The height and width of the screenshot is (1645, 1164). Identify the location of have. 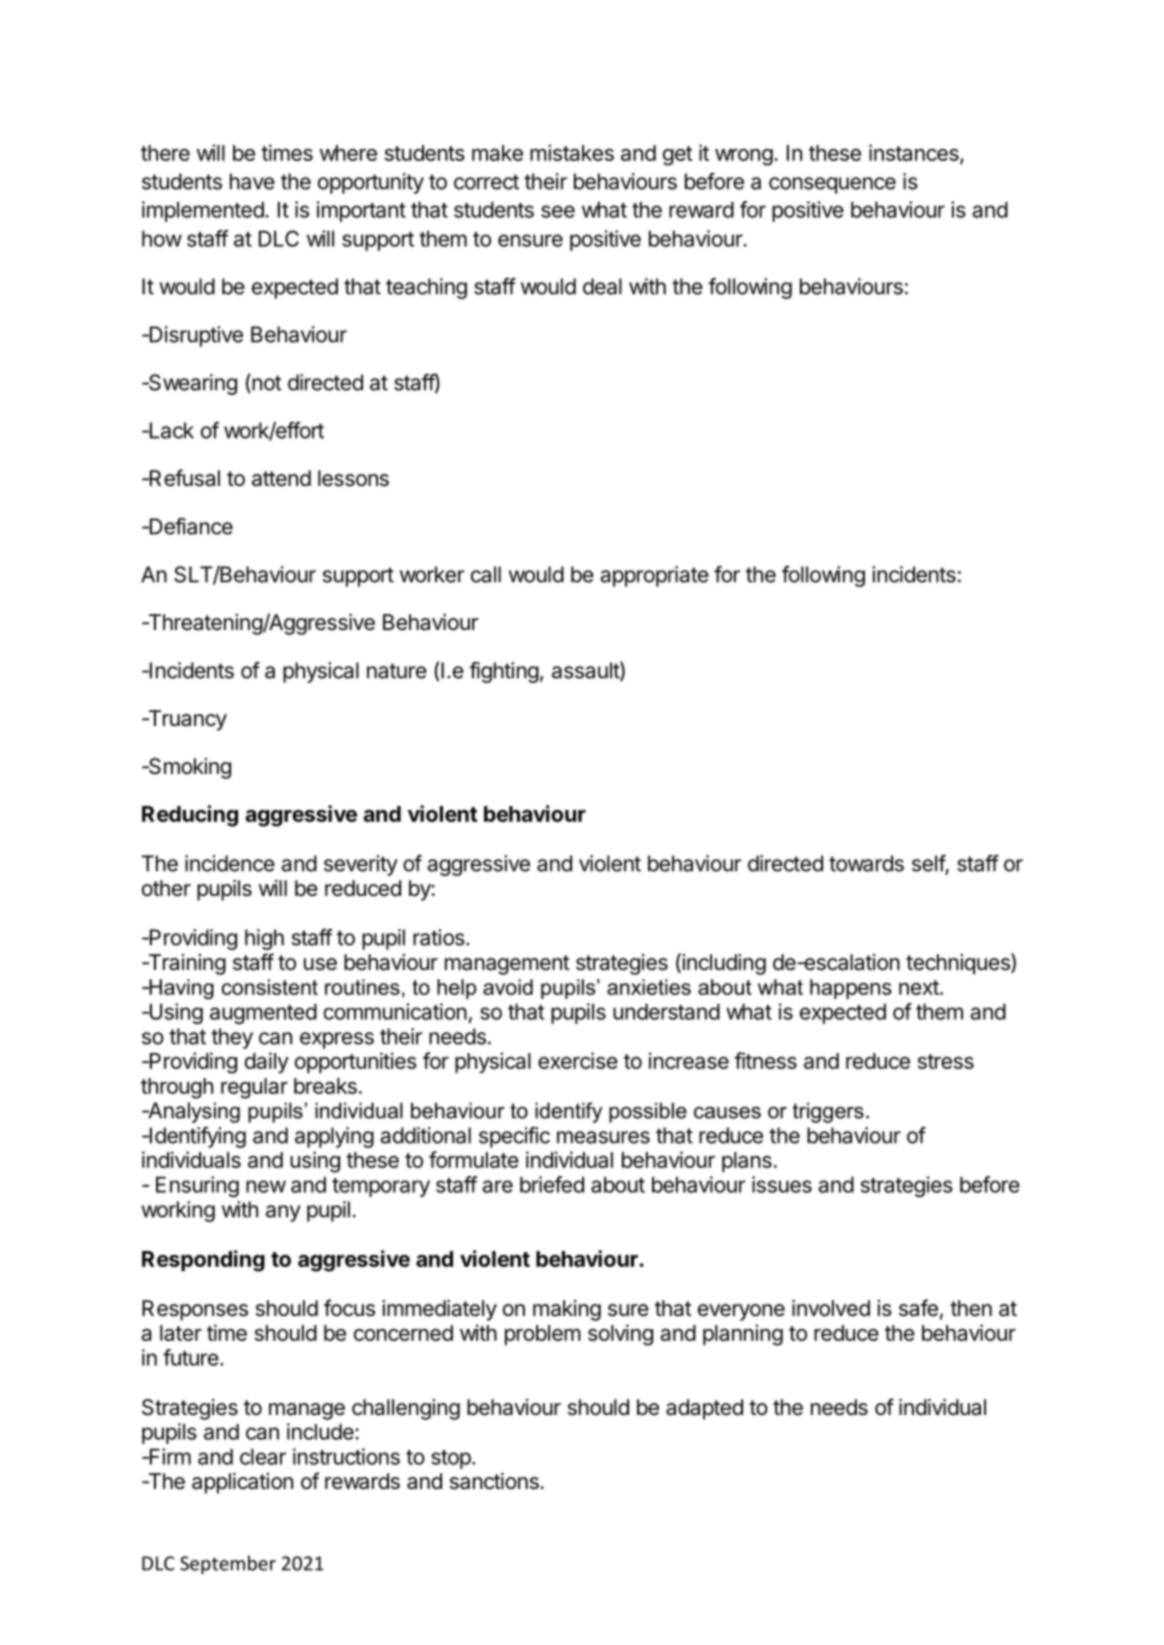
(252, 181).
